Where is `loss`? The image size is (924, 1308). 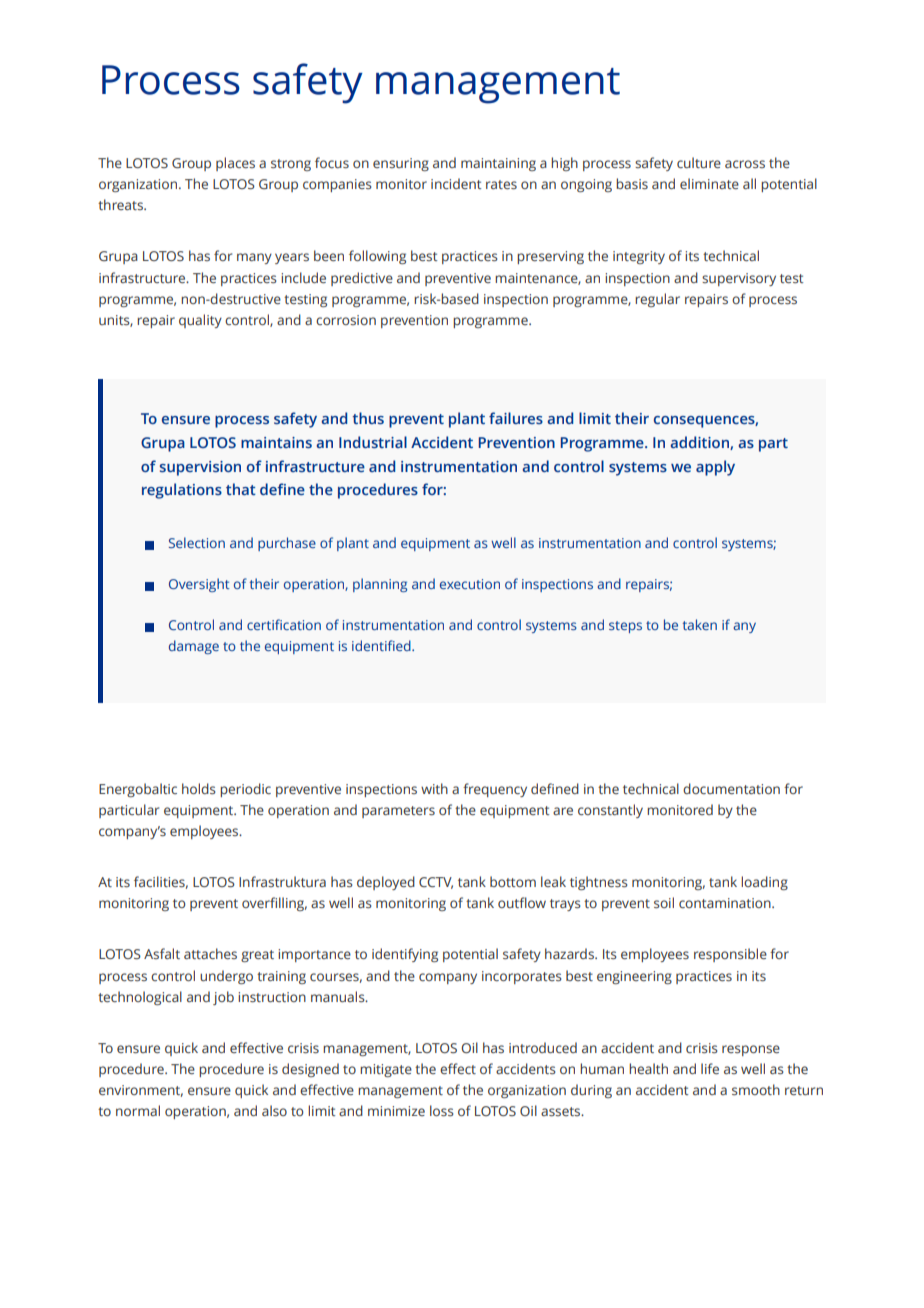 loss is located at coordinates (442, 1110).
